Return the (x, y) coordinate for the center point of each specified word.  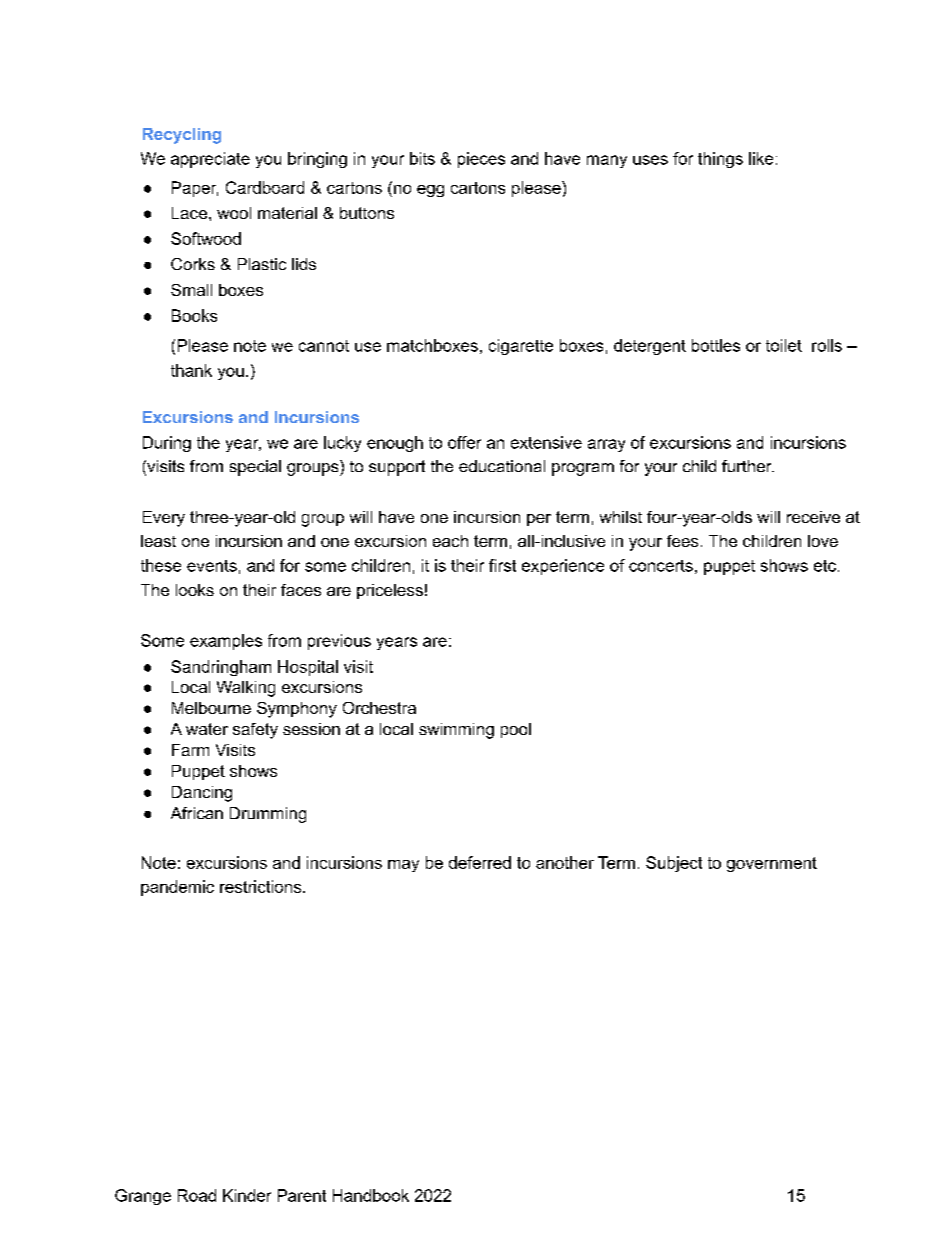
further (748, 466)
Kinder (247, 1195)
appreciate (210, 160)
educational (502, 466)
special (255, 468)
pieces (481, 160)
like (761, 158)
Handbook (371, 1195)
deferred (480, 862)
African (197, 813)
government (772, 864)
